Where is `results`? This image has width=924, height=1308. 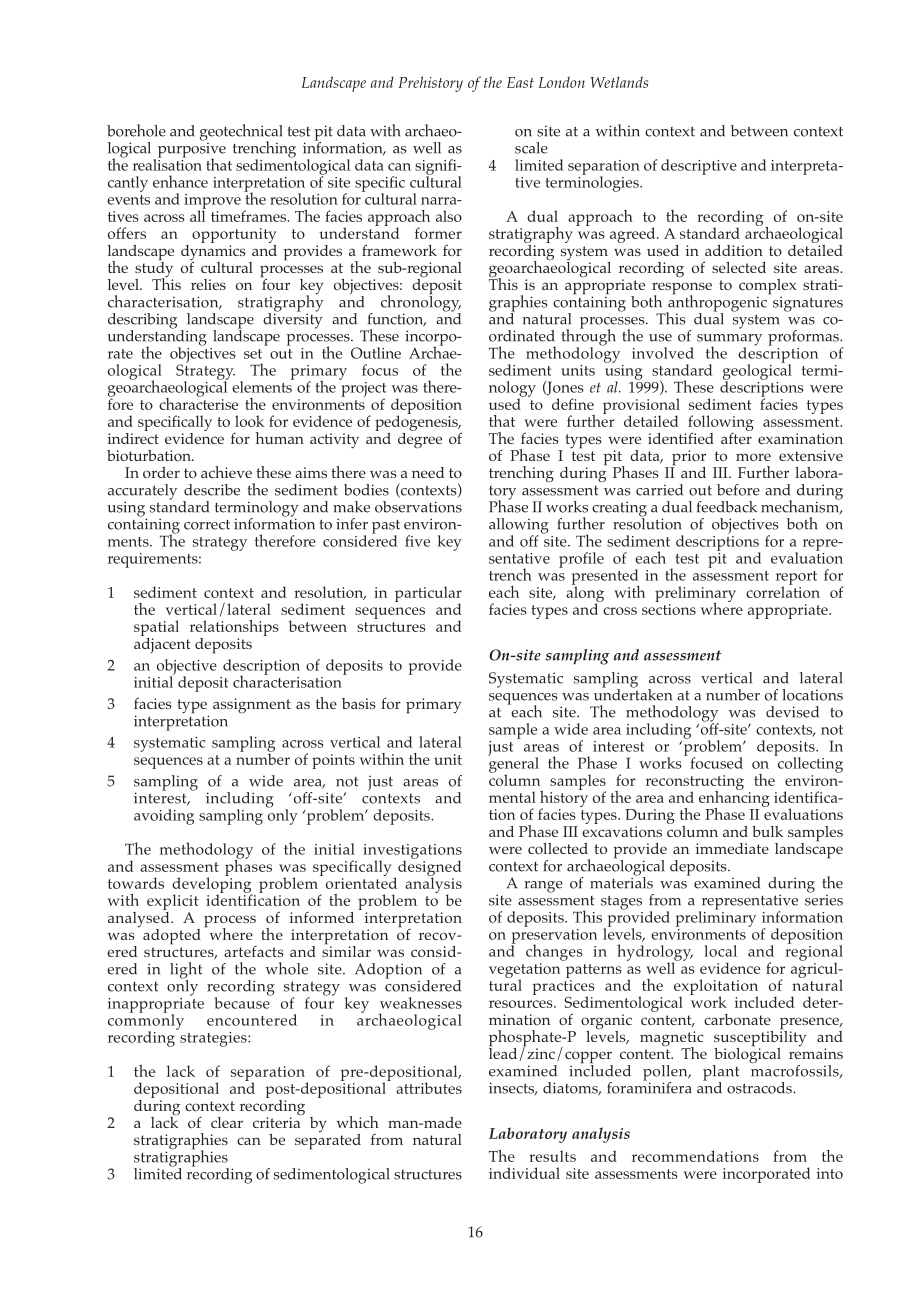
results is located at coordinates (552, 1156).
